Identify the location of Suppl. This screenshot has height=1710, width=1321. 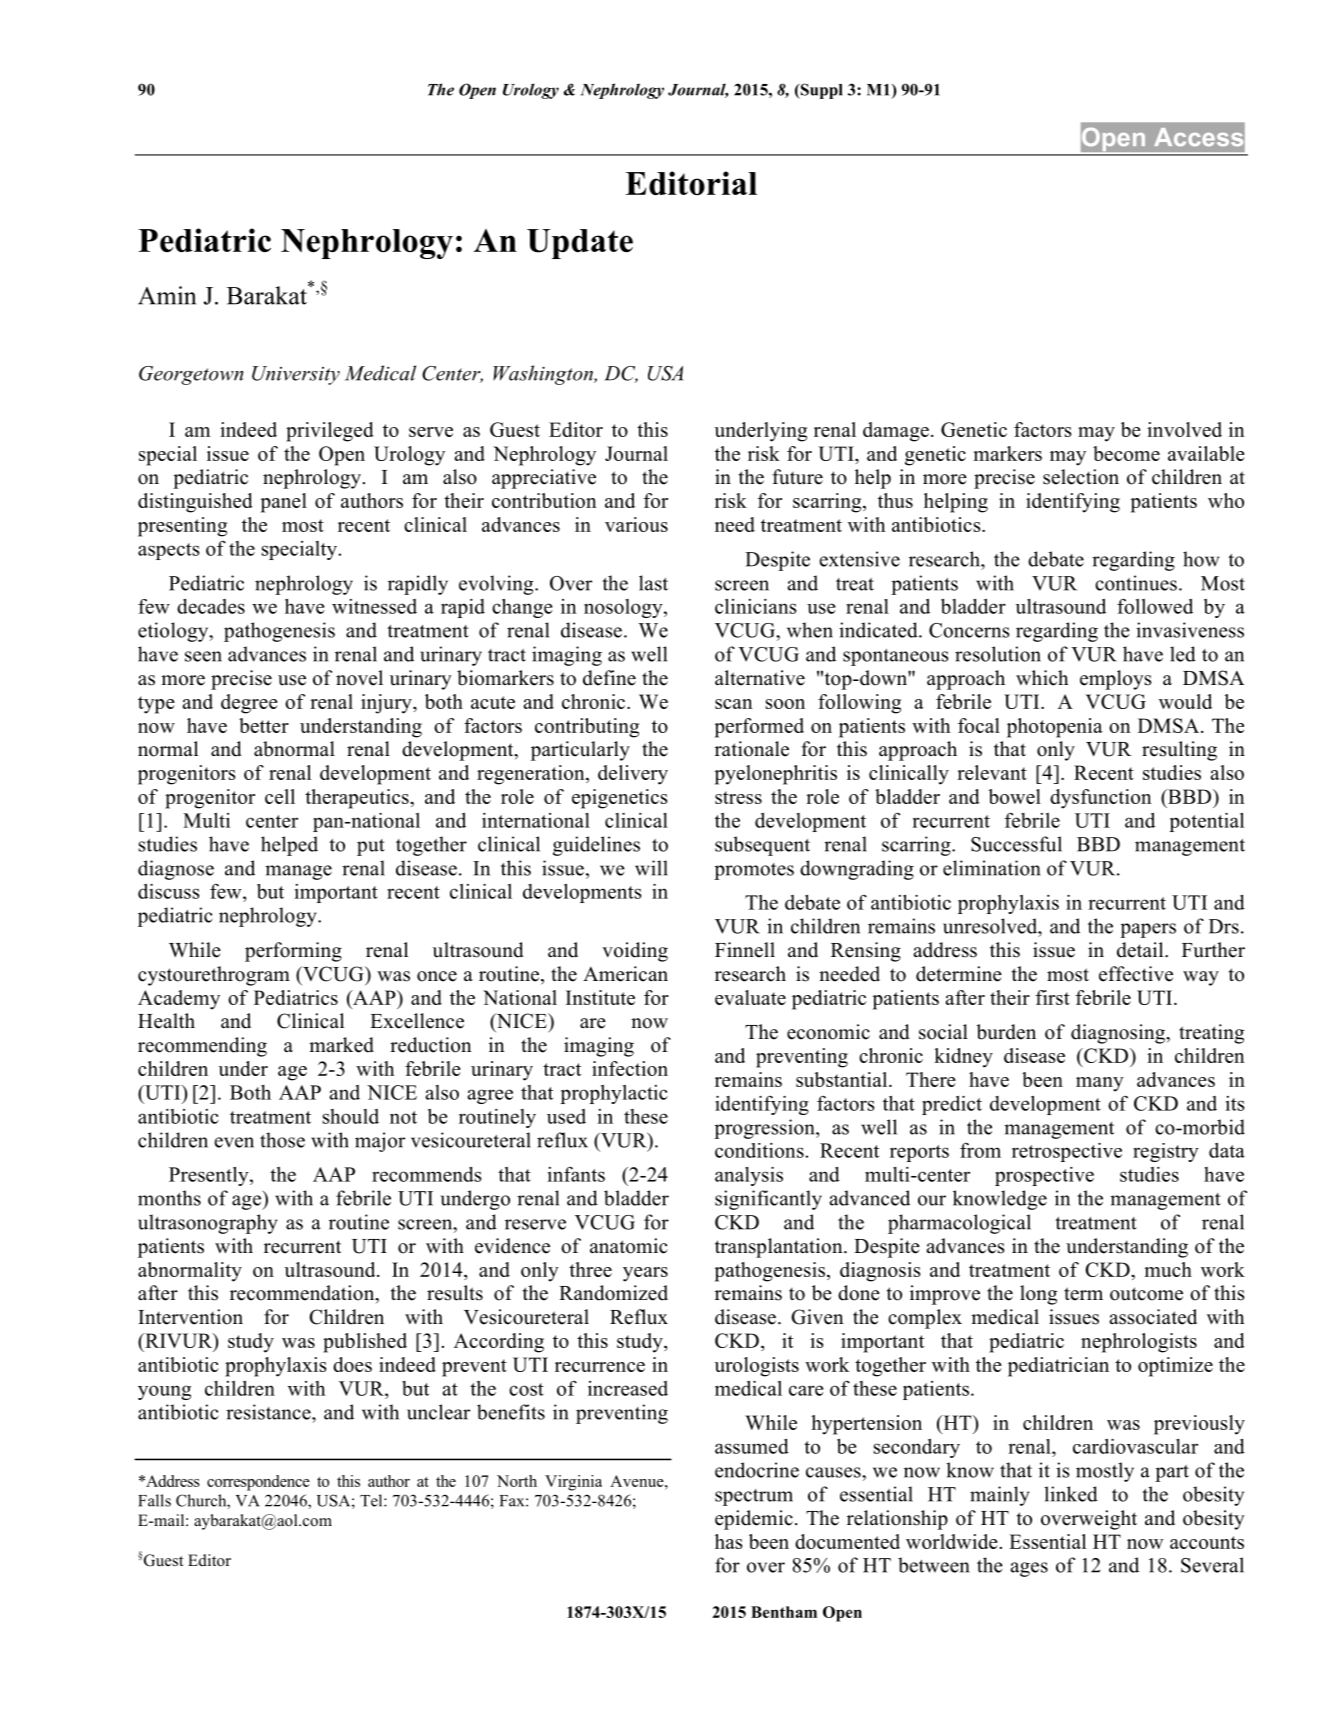
(820, 91).
